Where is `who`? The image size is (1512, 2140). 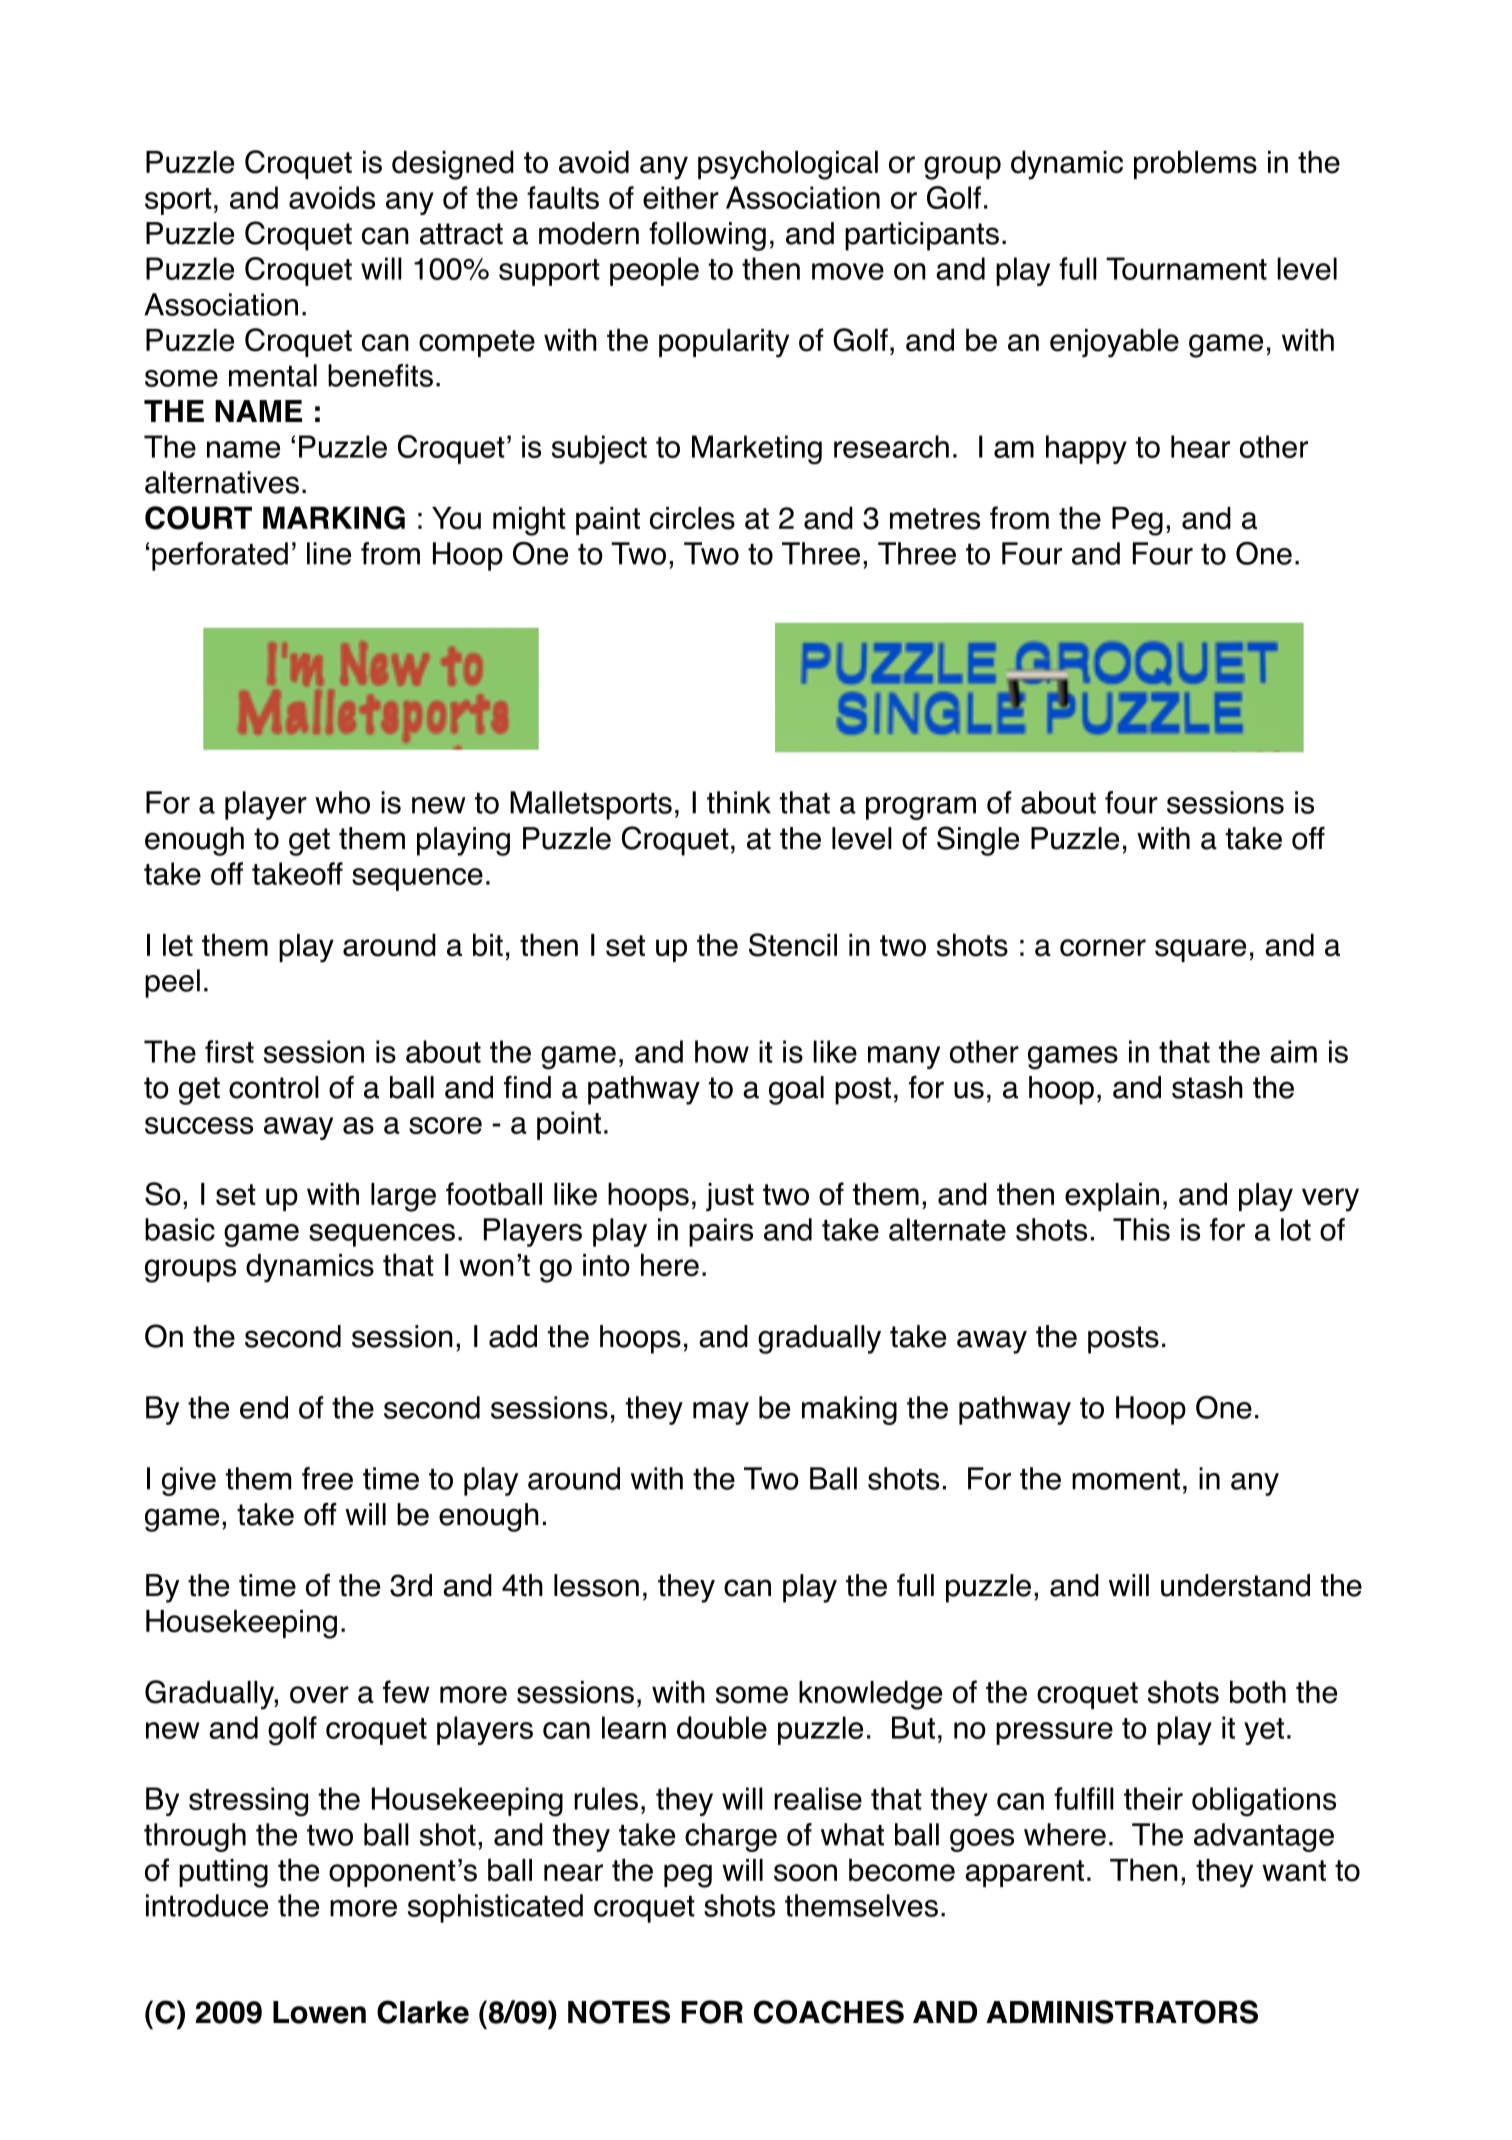
who is located at coordinates (342, 802).
